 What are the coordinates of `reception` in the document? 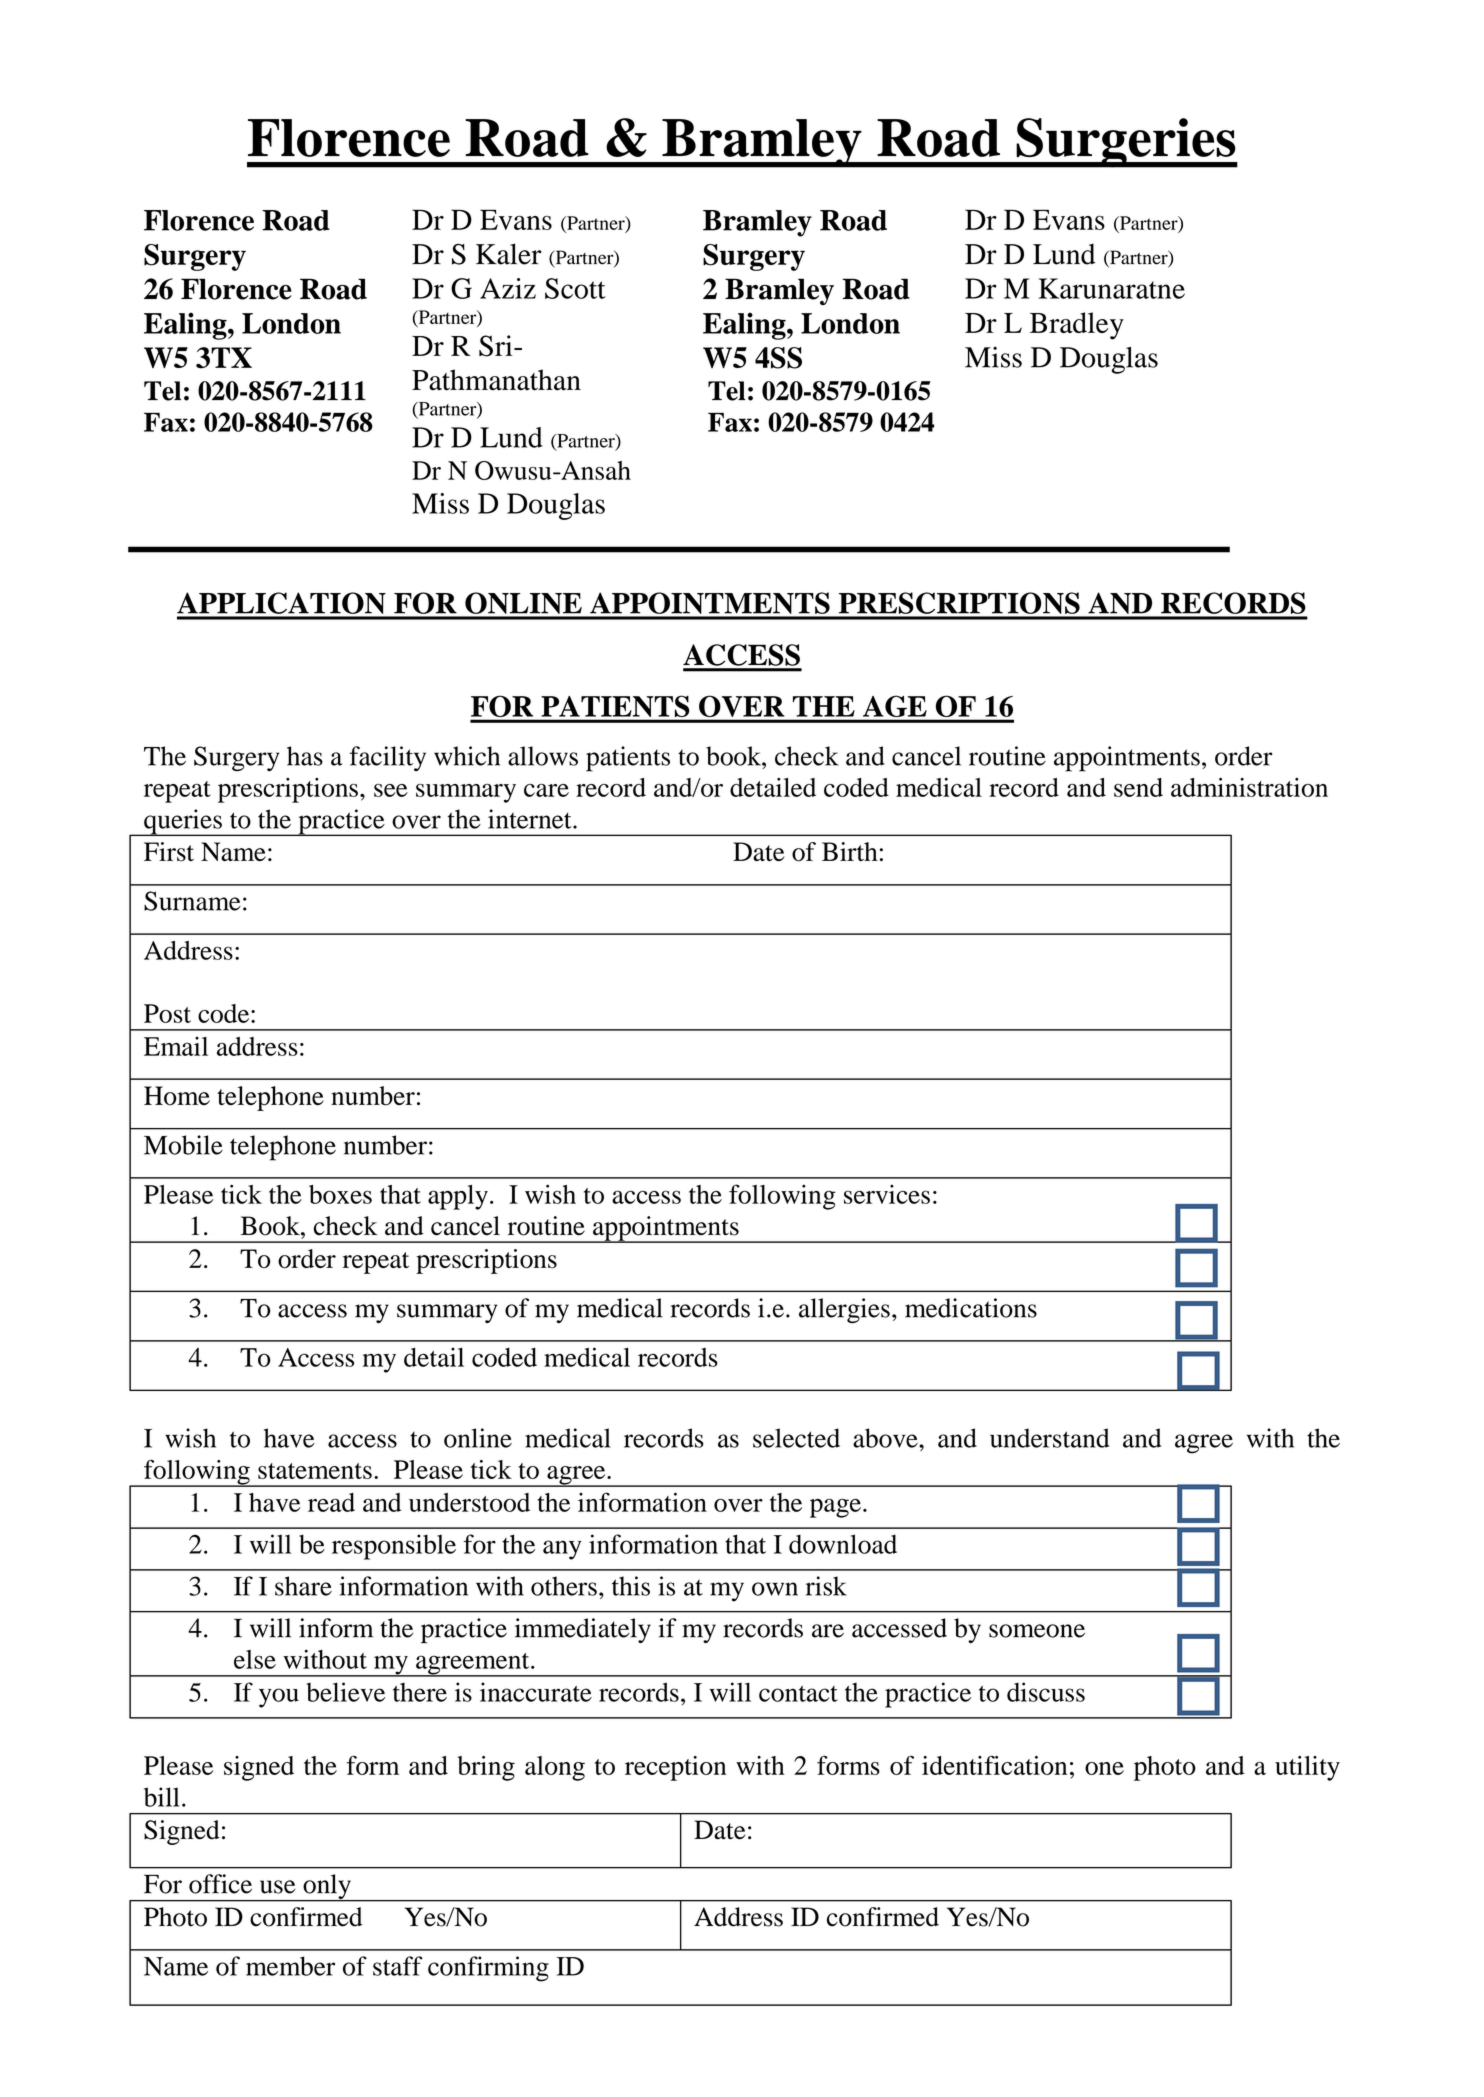 It's located at (676, 1768).
